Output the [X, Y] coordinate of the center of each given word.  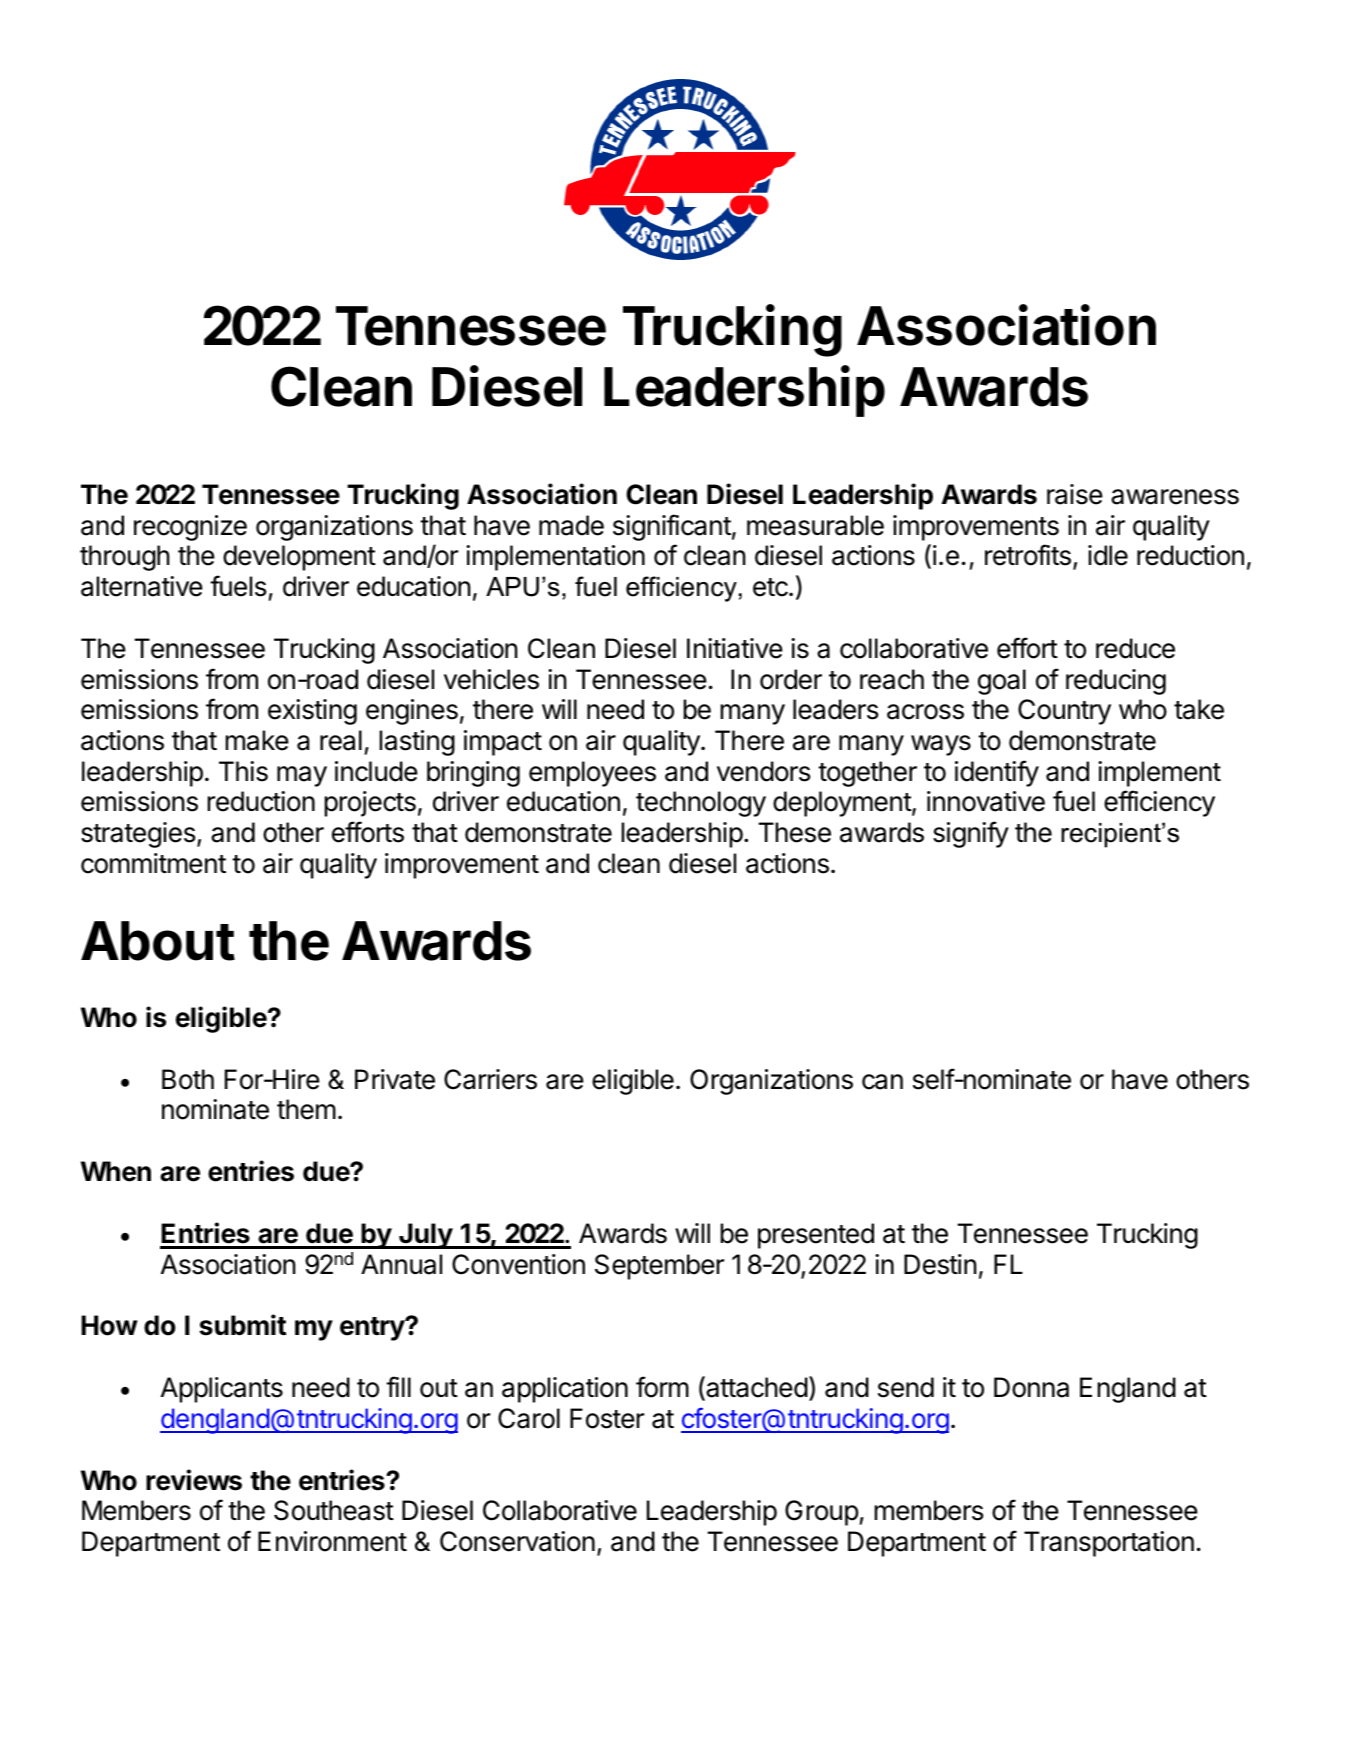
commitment [153, 863]
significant [672, 527]
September [659, 1267]
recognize [190, 528]
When [116, 1171]
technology [701, 804]
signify [971, 834]
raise [1075, 494]
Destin [940, 1264]
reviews [194, 1480]
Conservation [517, 1541]
